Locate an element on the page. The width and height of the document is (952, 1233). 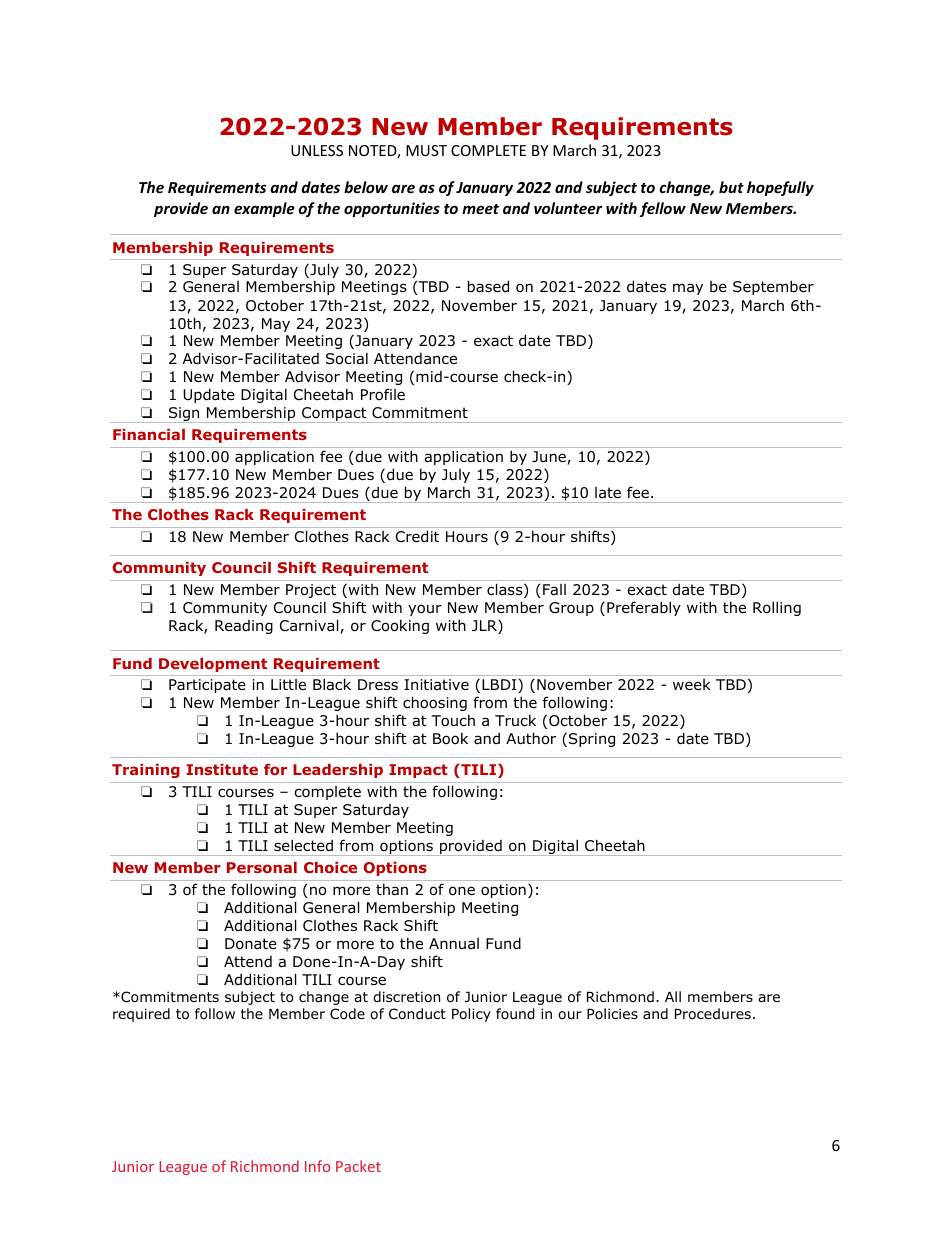
but is located at coordinates (731, 187).
